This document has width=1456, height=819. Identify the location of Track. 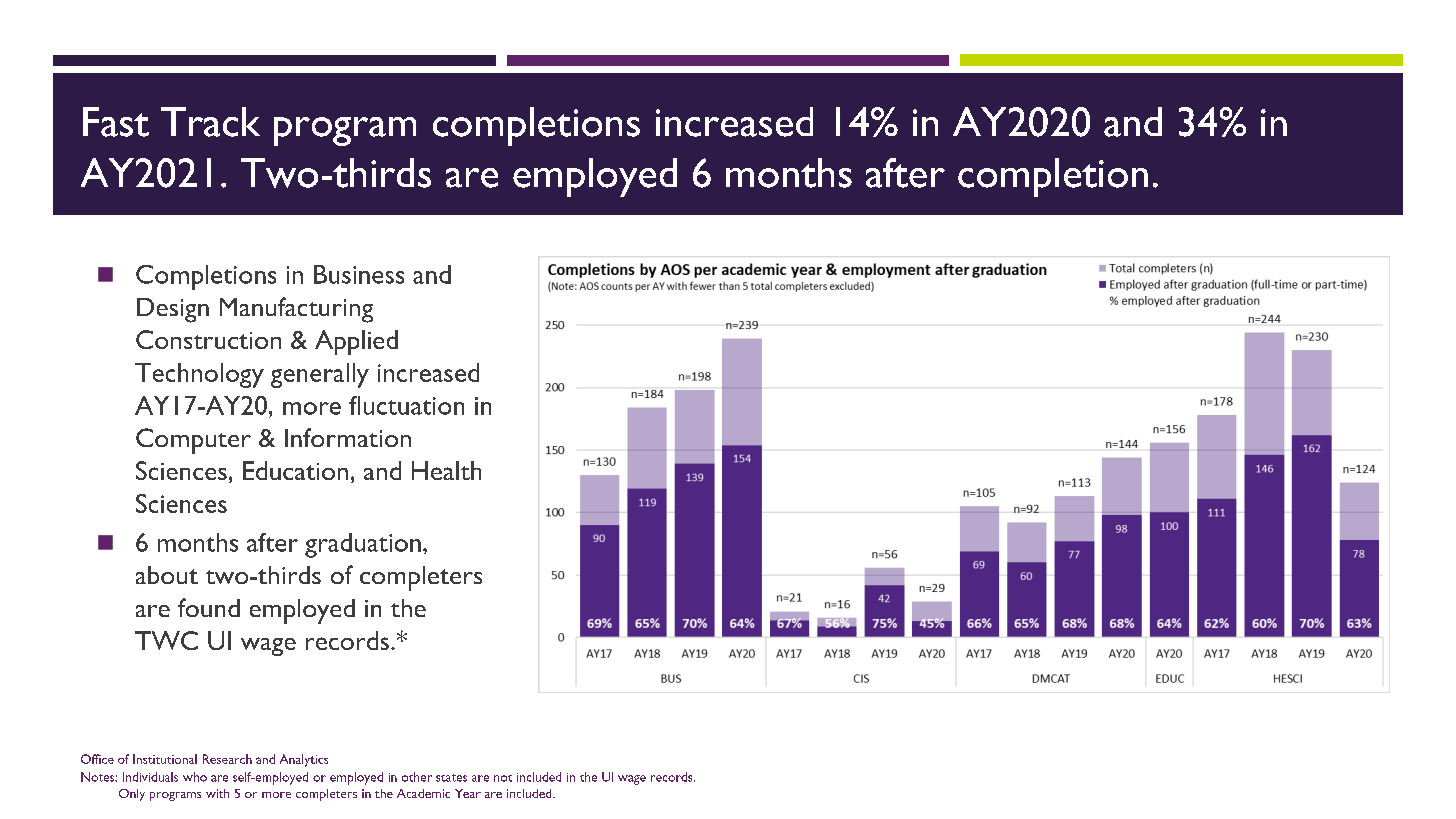
(210, 122).
